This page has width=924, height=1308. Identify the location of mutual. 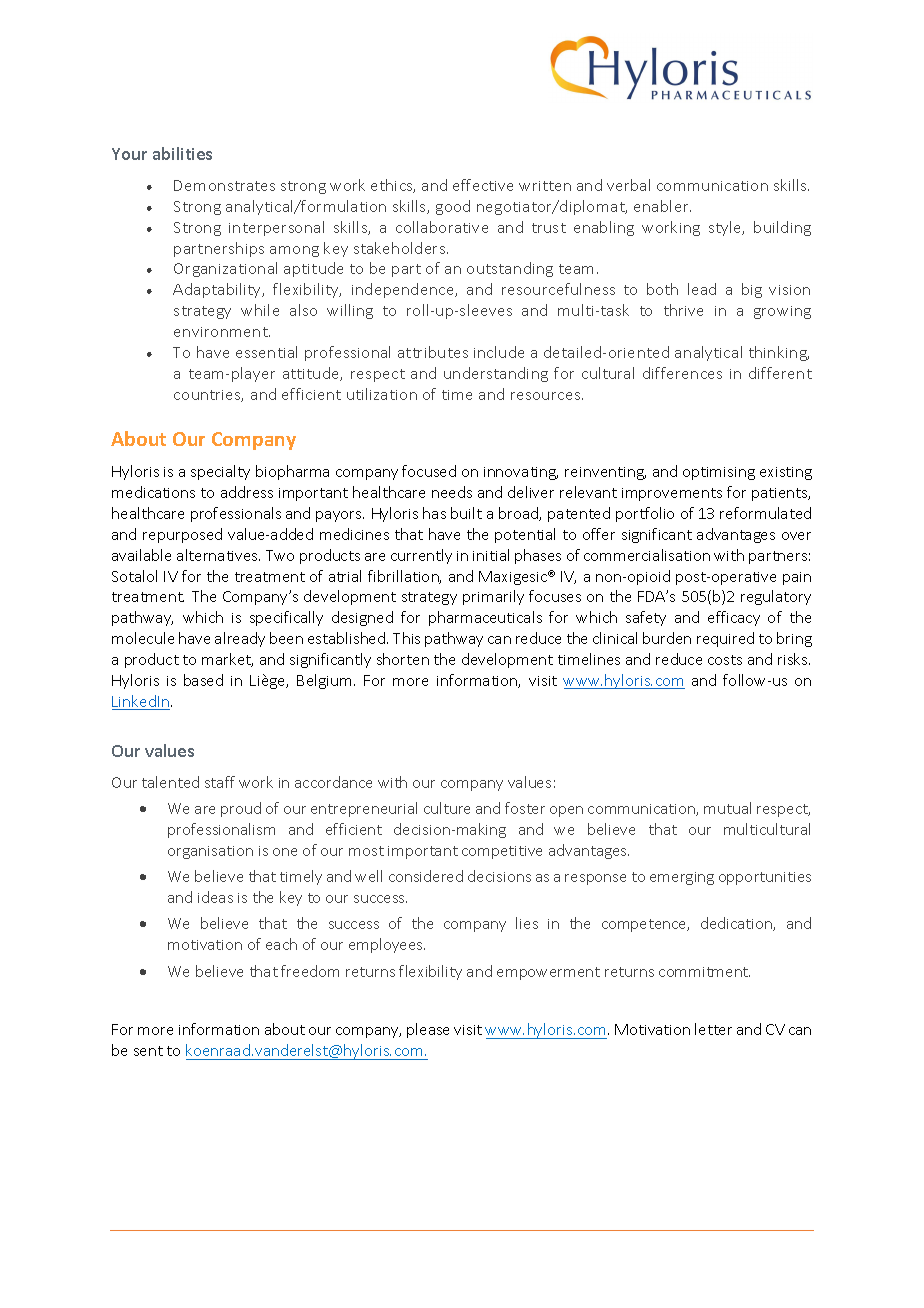
(727, 808).
